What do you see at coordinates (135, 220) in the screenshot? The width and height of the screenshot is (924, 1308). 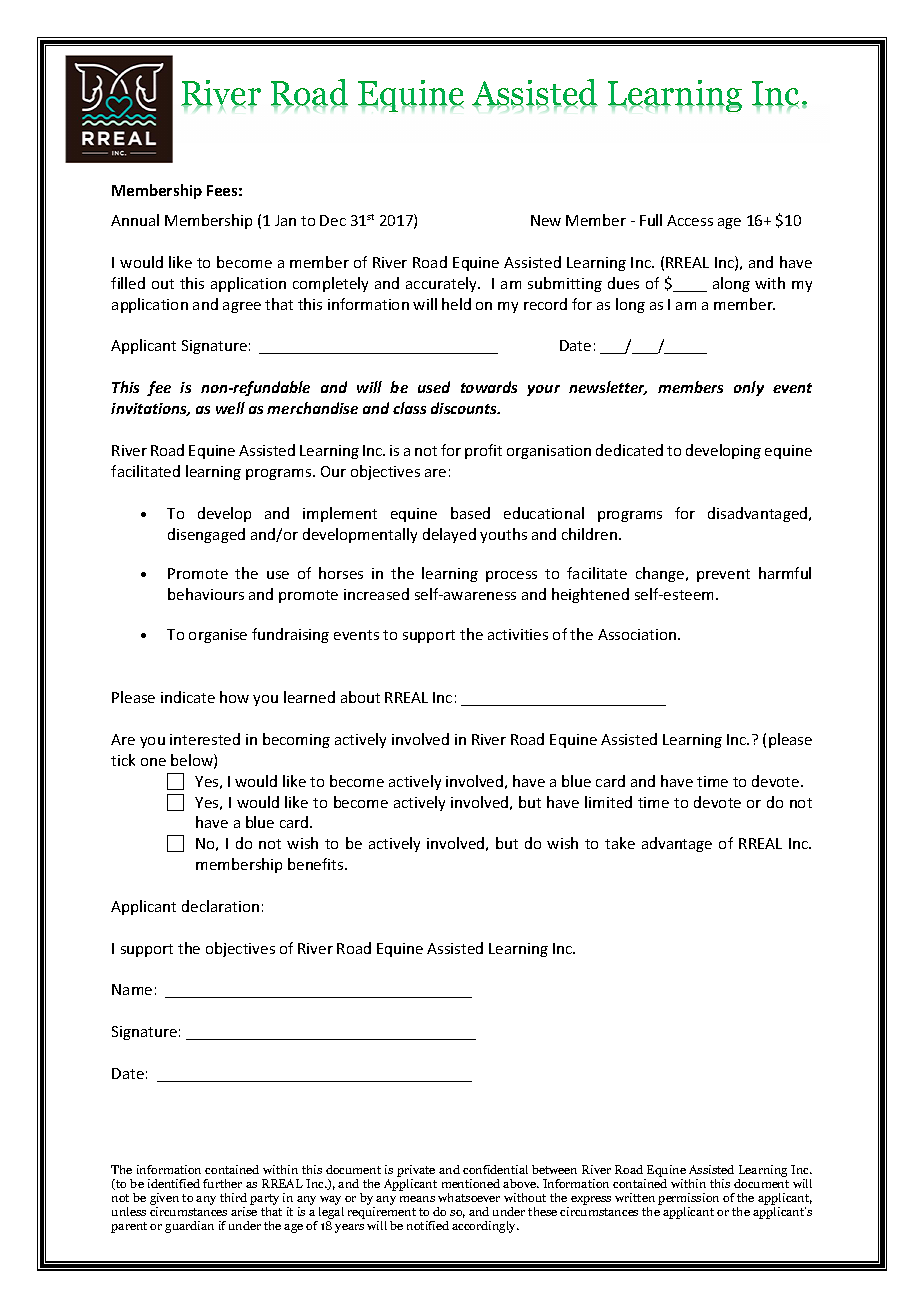 I see `Annual` at bounding box center [135, 220].
